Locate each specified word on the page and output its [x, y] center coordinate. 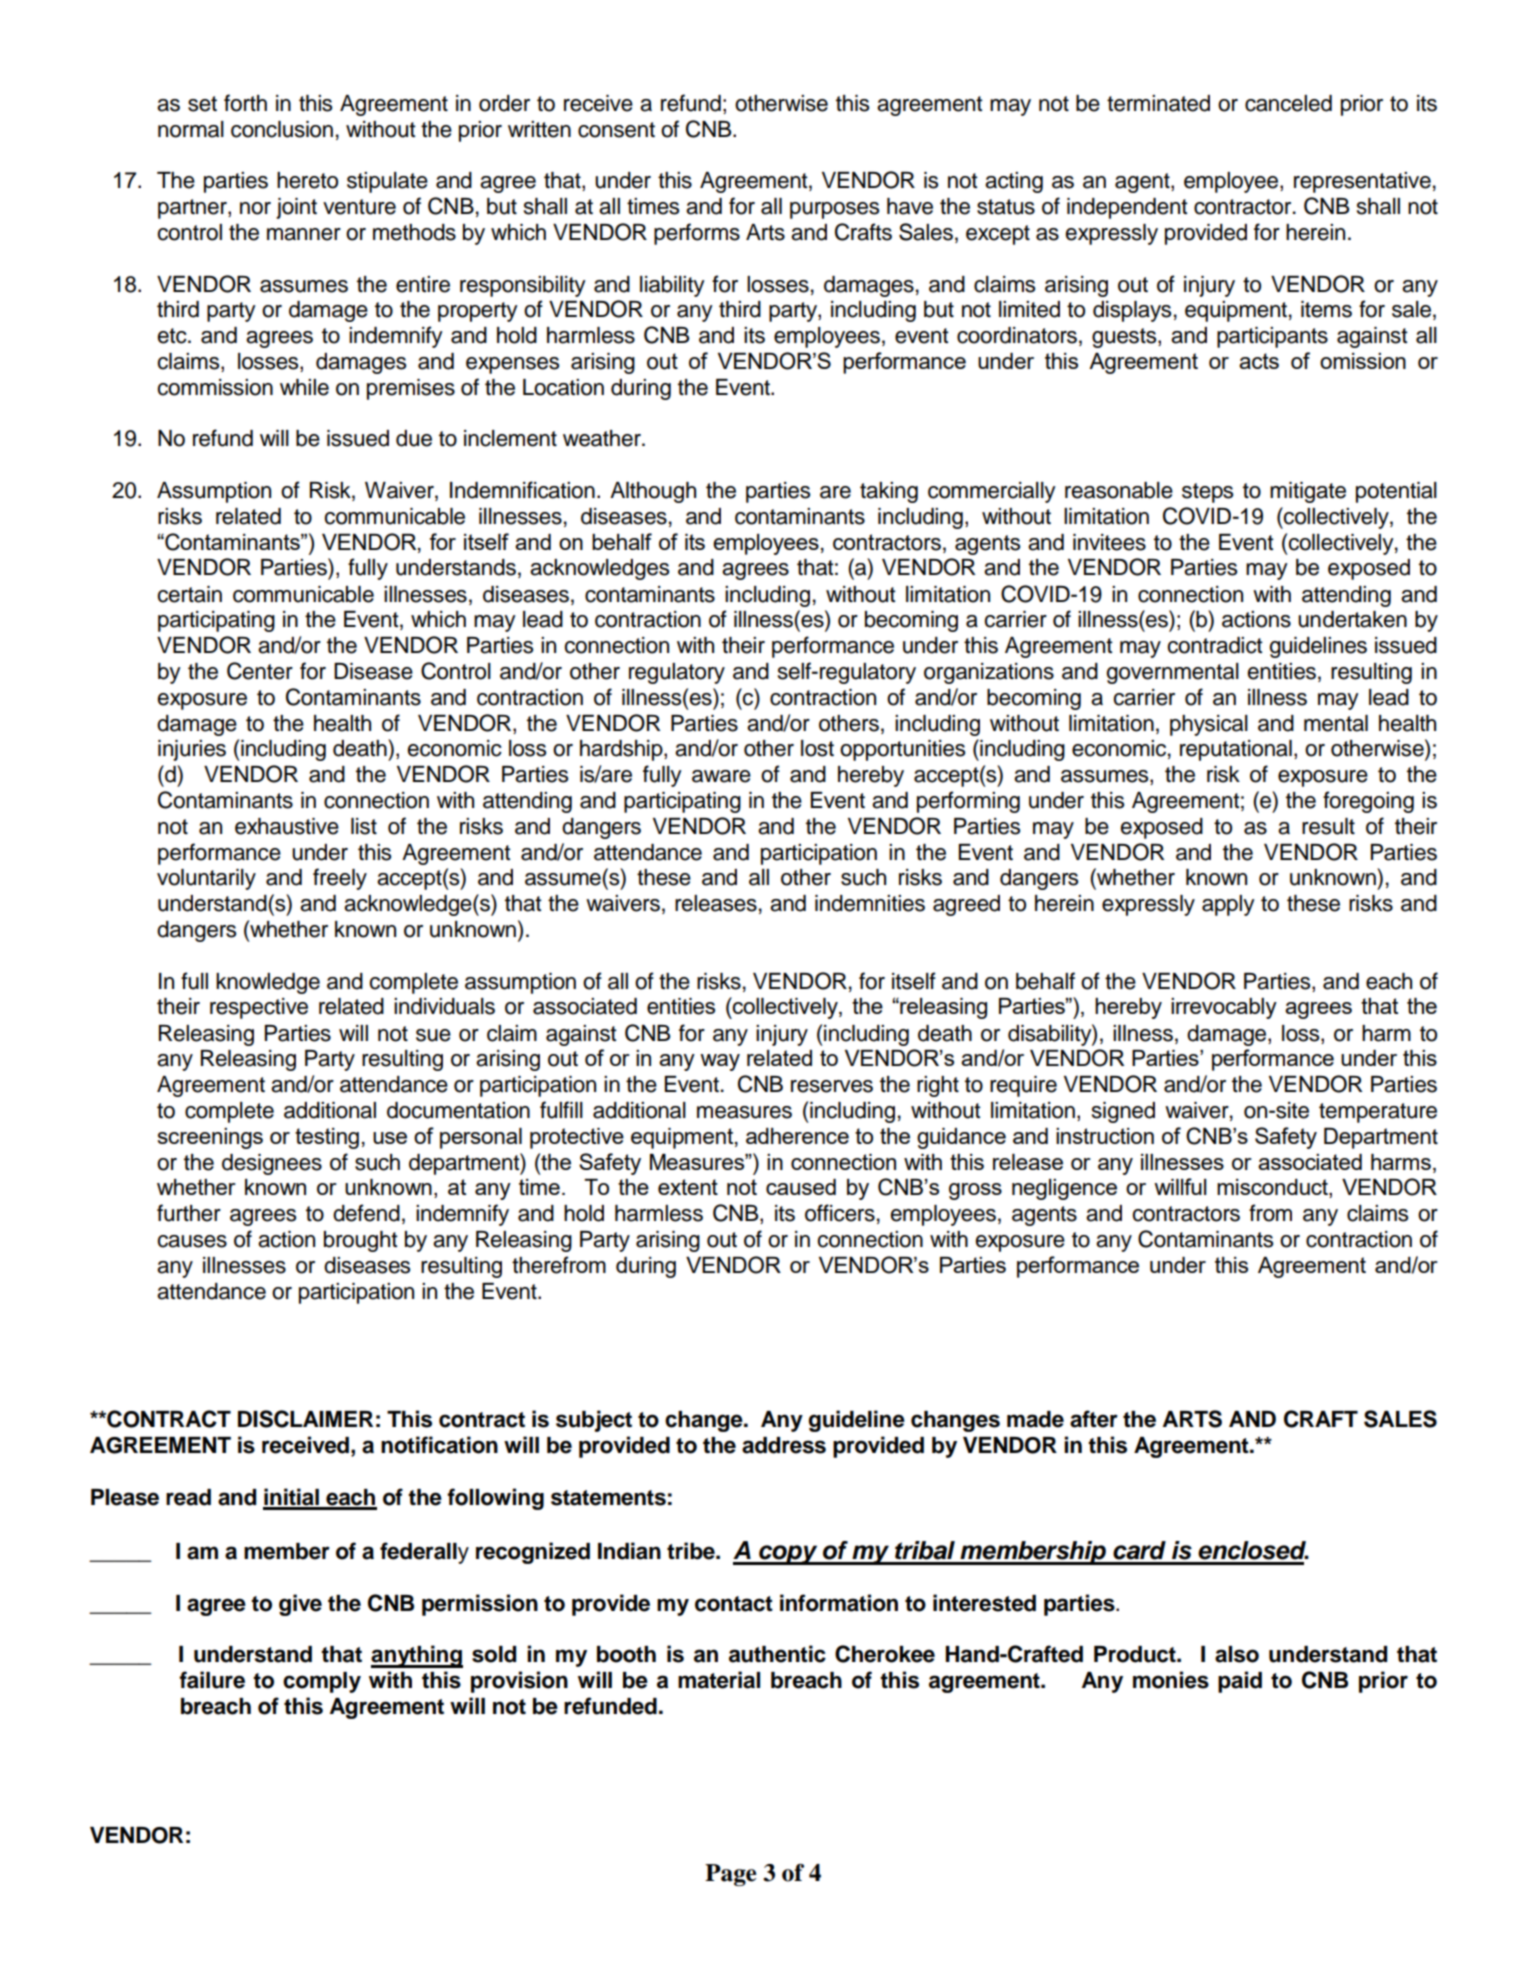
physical [1209, 725]
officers [840, 1213]
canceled [1288, 103]
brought [361, 1241]
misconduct [1273, 1188]
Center [260, 671]
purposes [834, 210]
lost [817, 748]
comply [322, 1682]
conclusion [282, 129]
